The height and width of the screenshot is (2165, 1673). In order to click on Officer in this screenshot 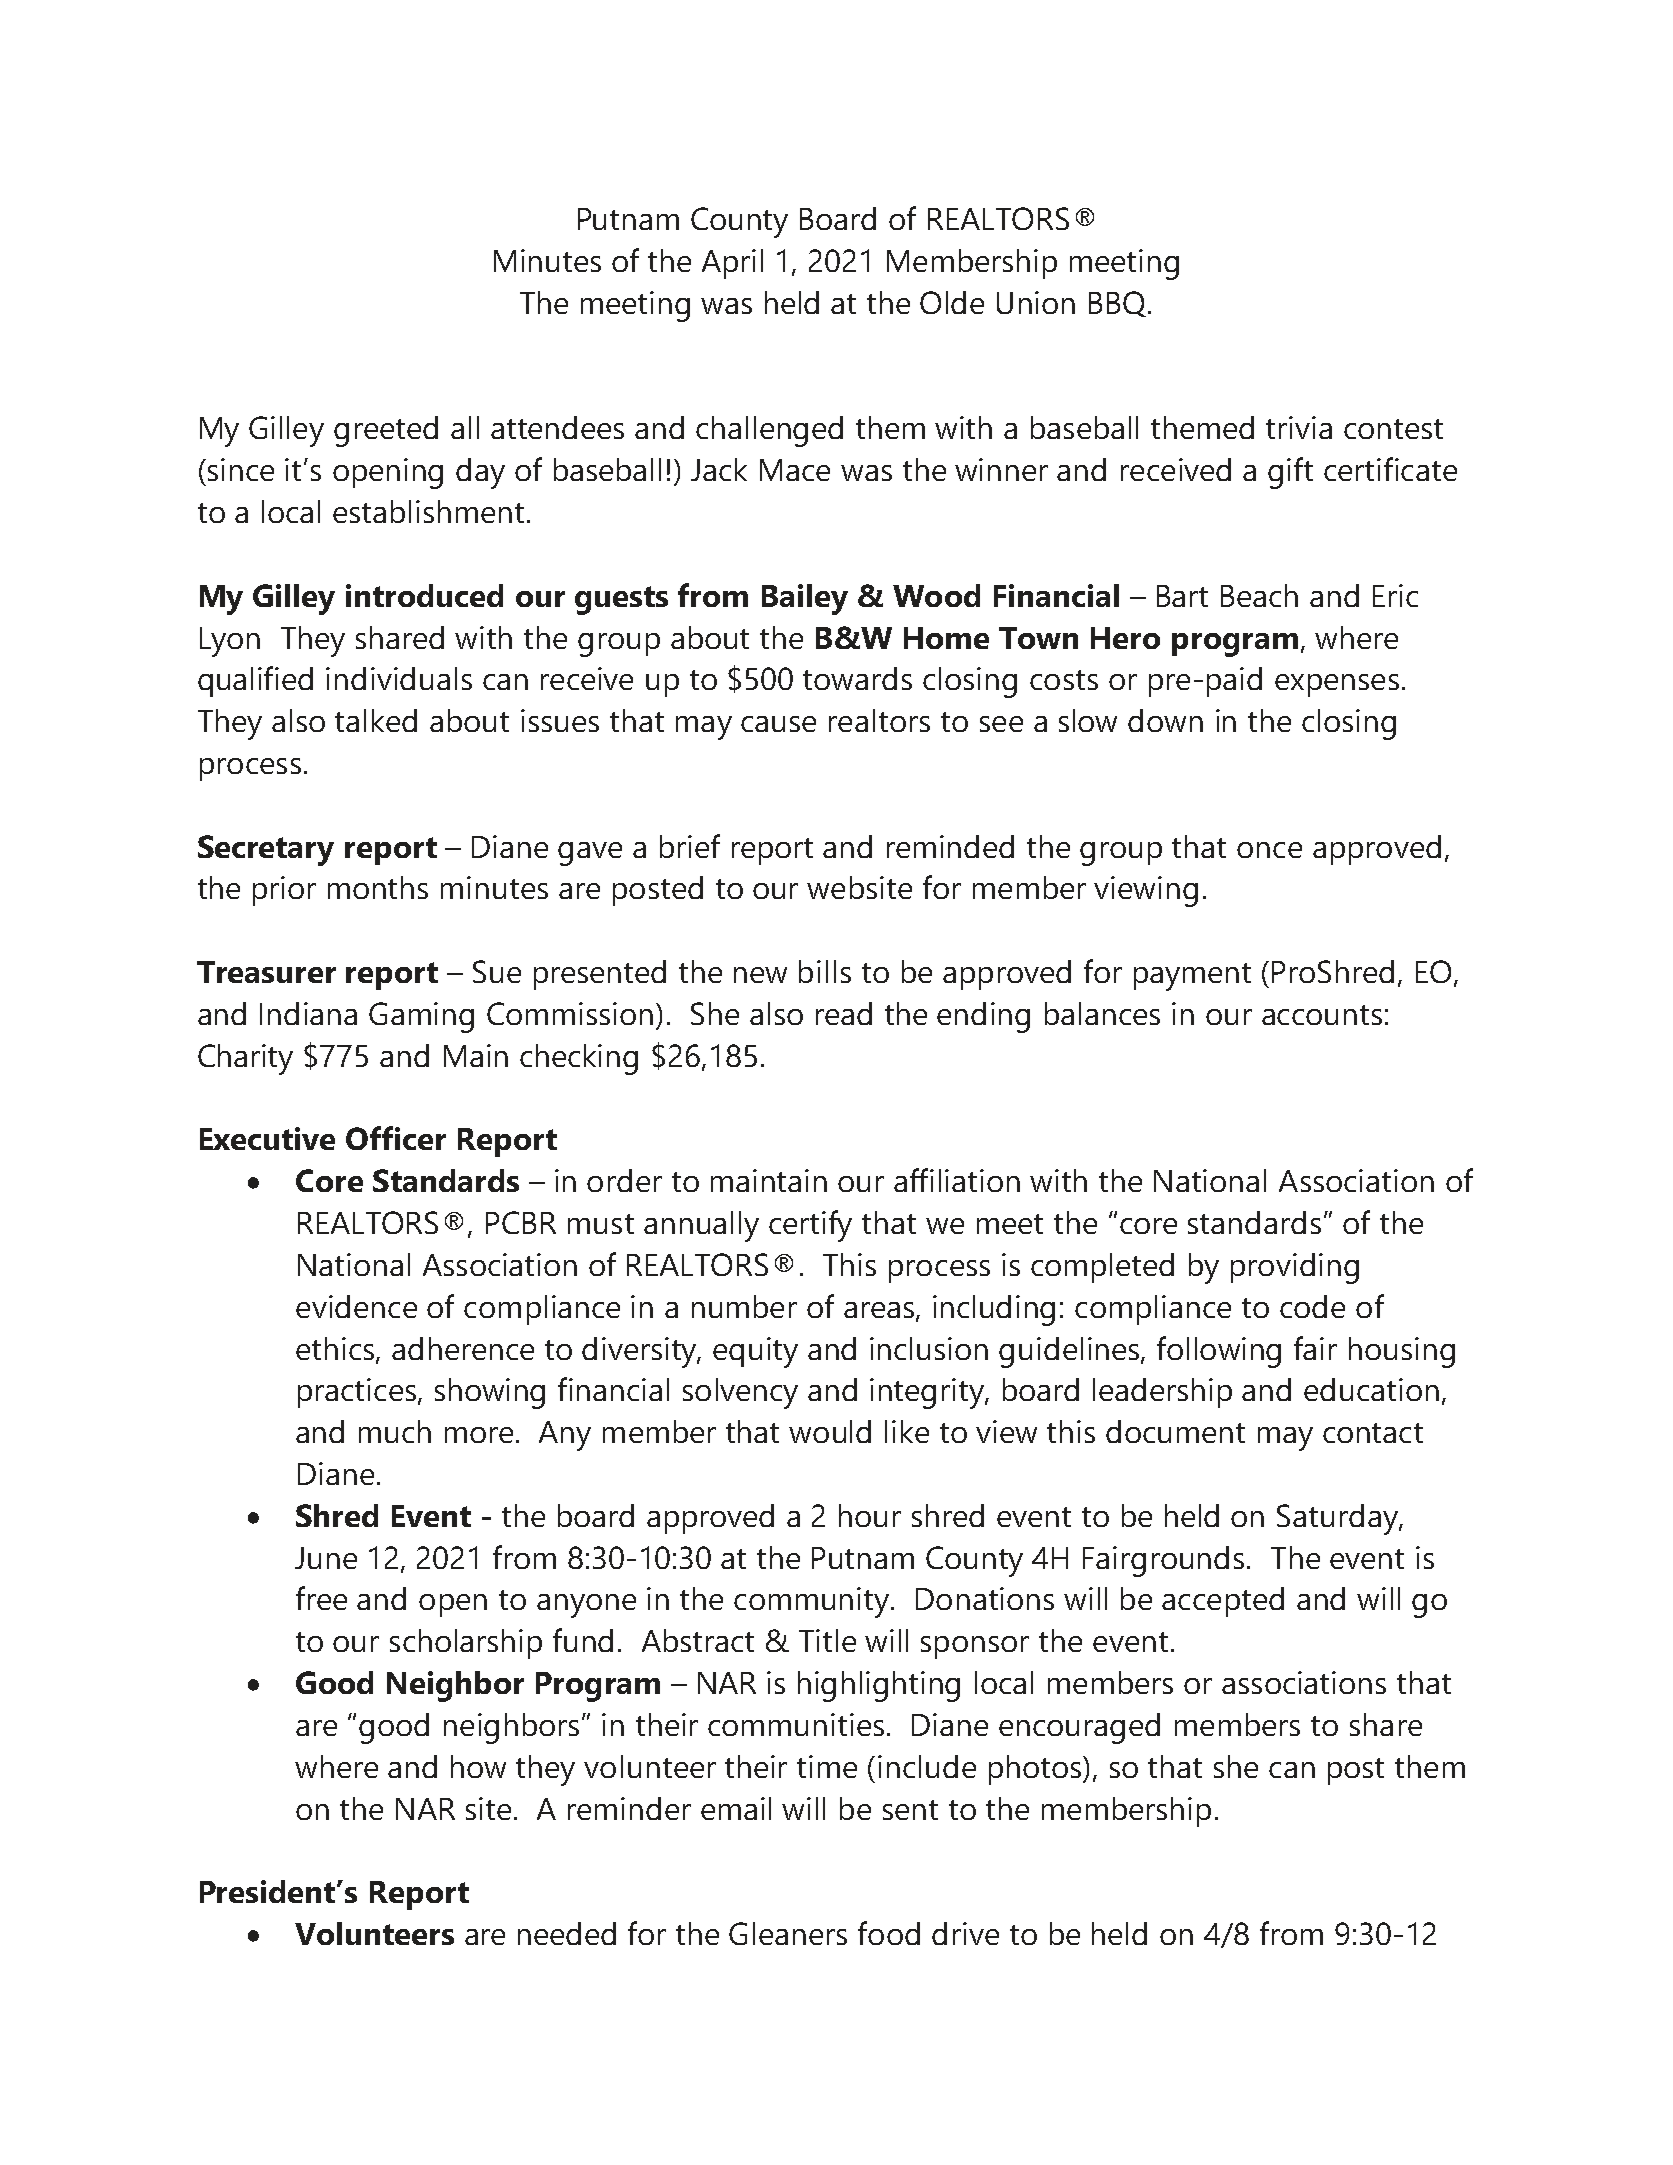, I will do `click(396, 1138)`.
